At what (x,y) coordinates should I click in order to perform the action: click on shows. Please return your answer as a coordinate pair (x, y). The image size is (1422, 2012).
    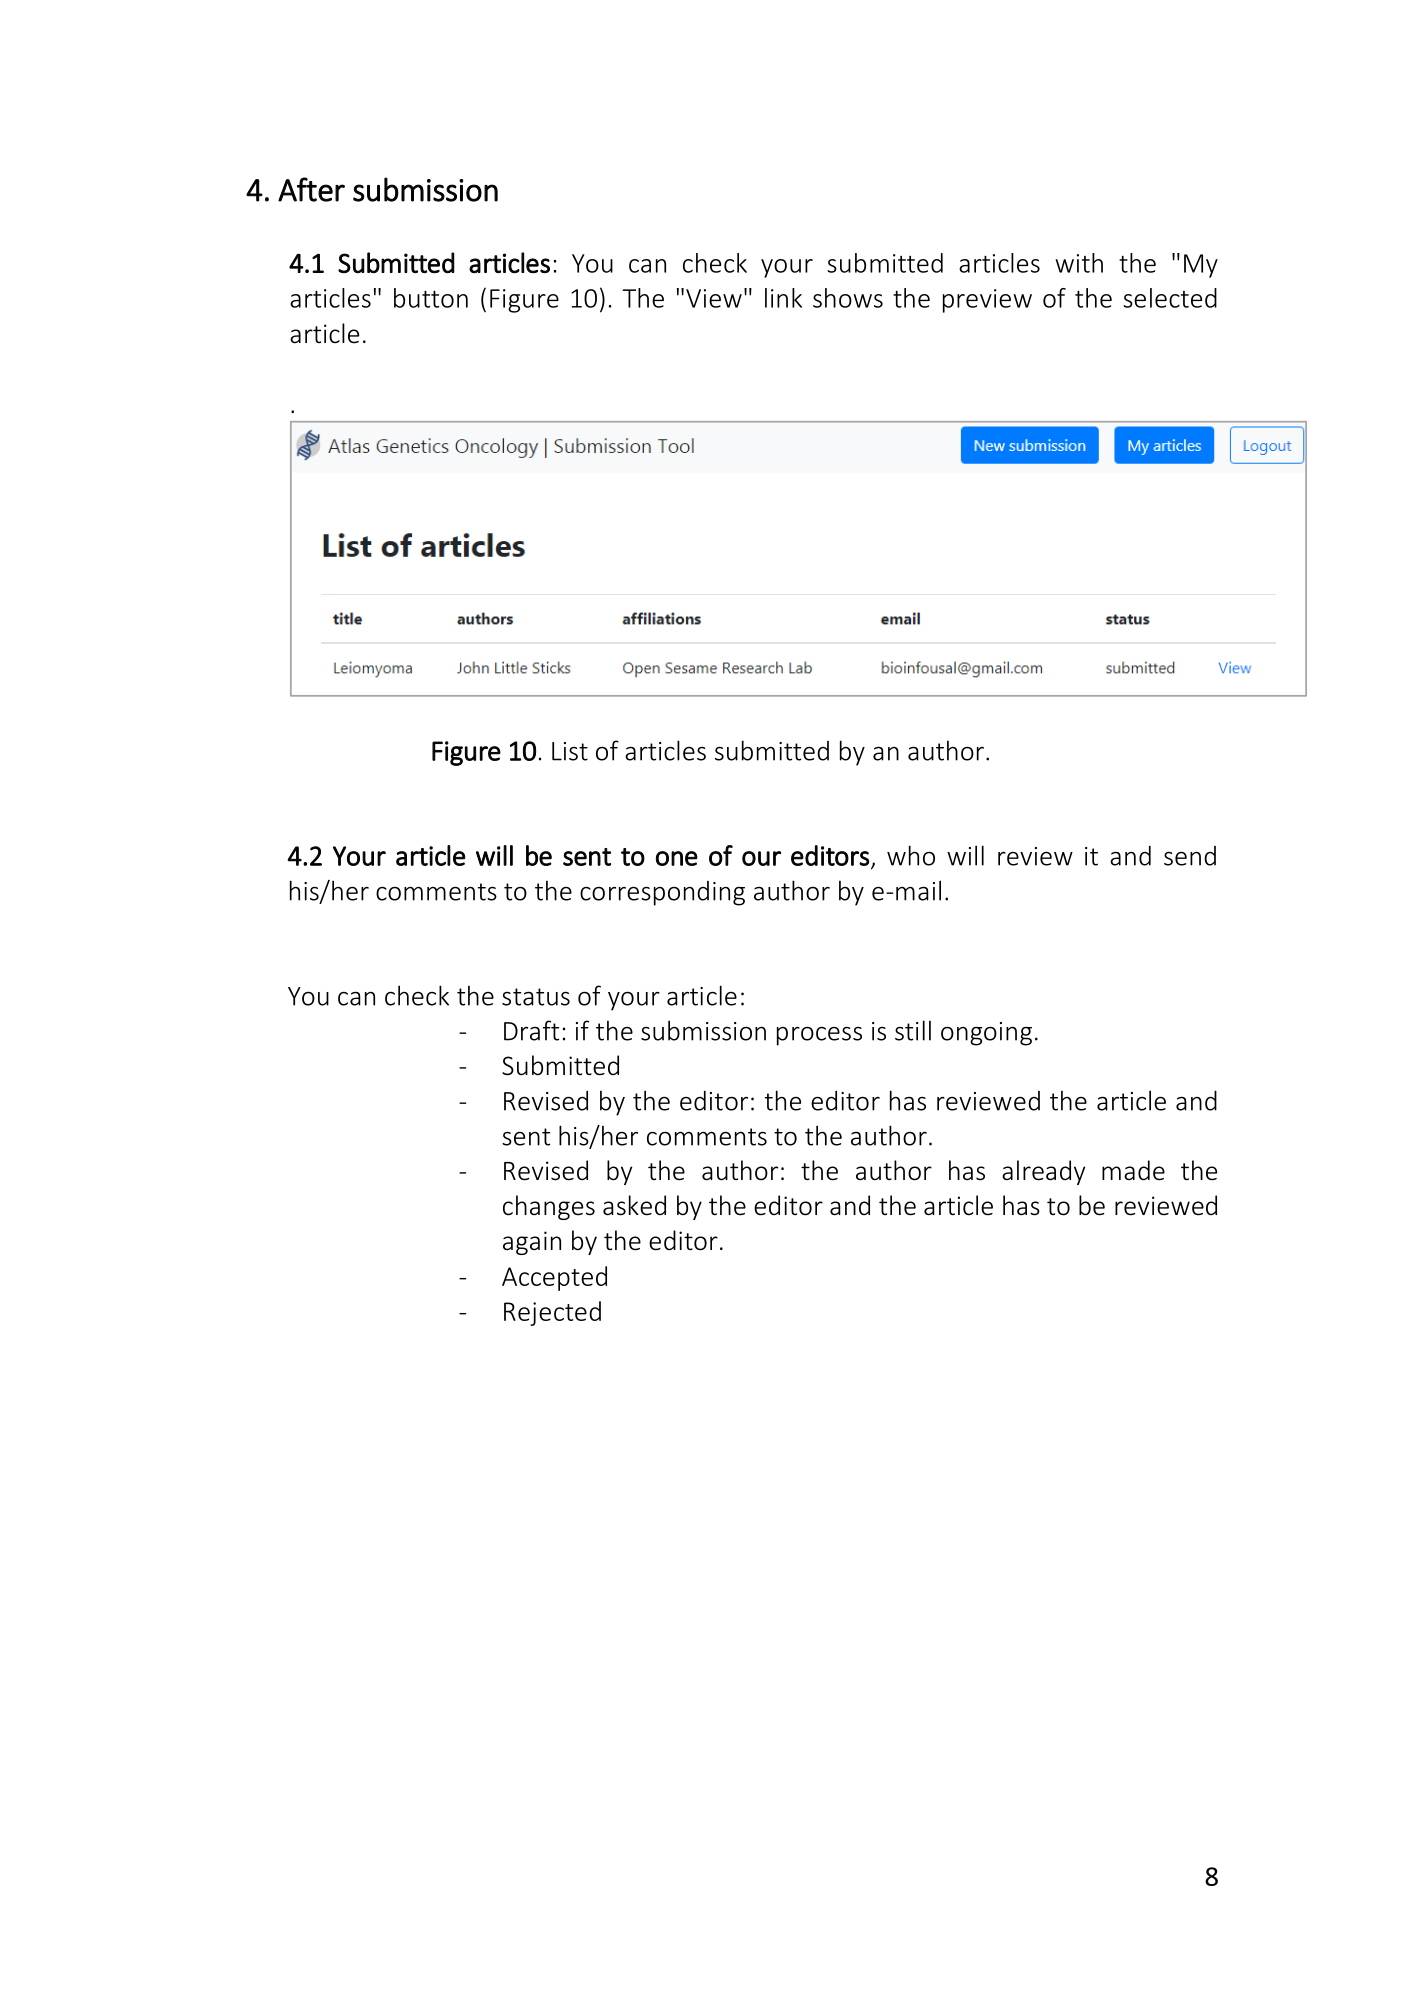
    Looking at the image, I should click on (848, 298).
